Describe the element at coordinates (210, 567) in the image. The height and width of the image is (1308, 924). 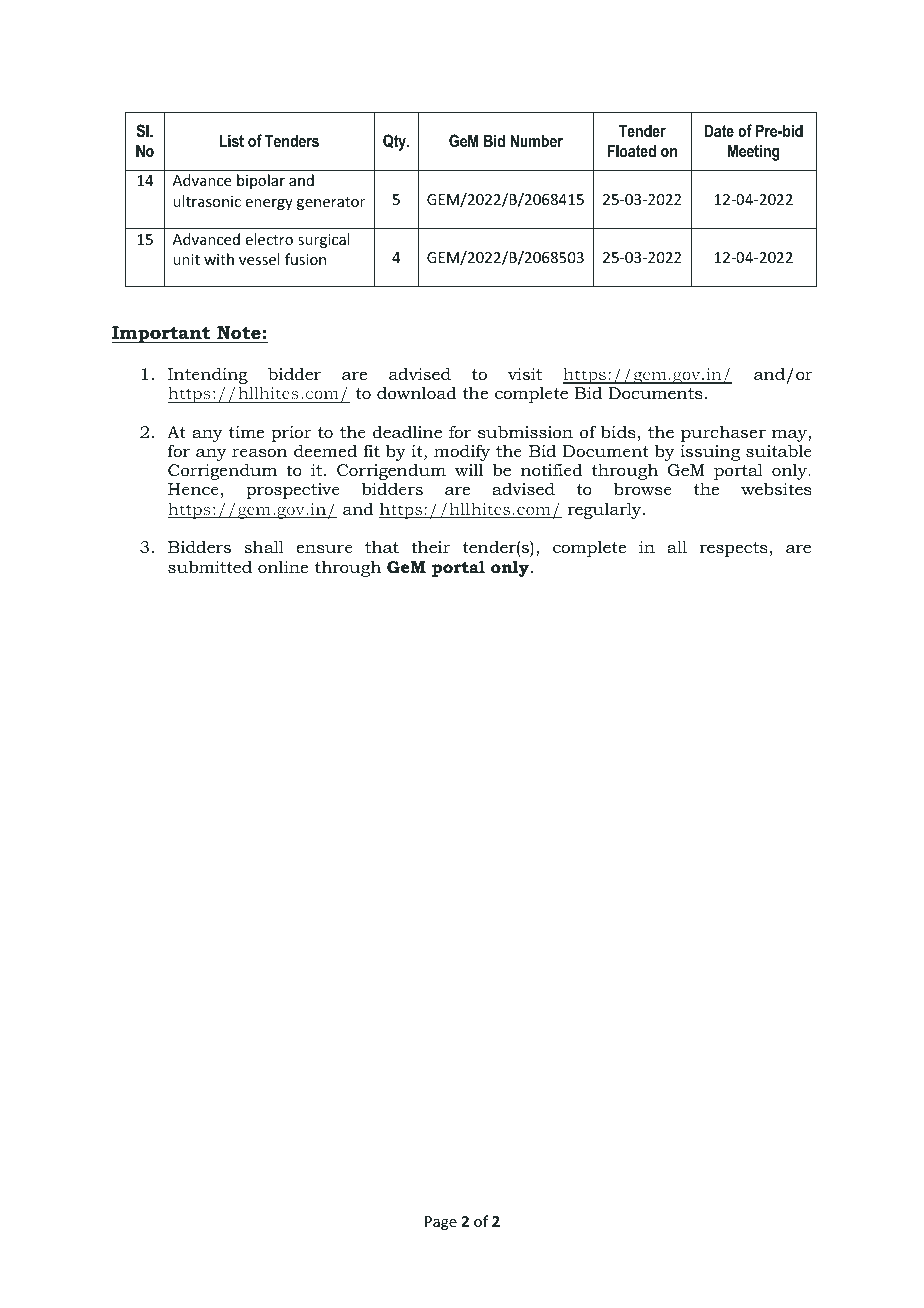
I see `submitted` at that location.
